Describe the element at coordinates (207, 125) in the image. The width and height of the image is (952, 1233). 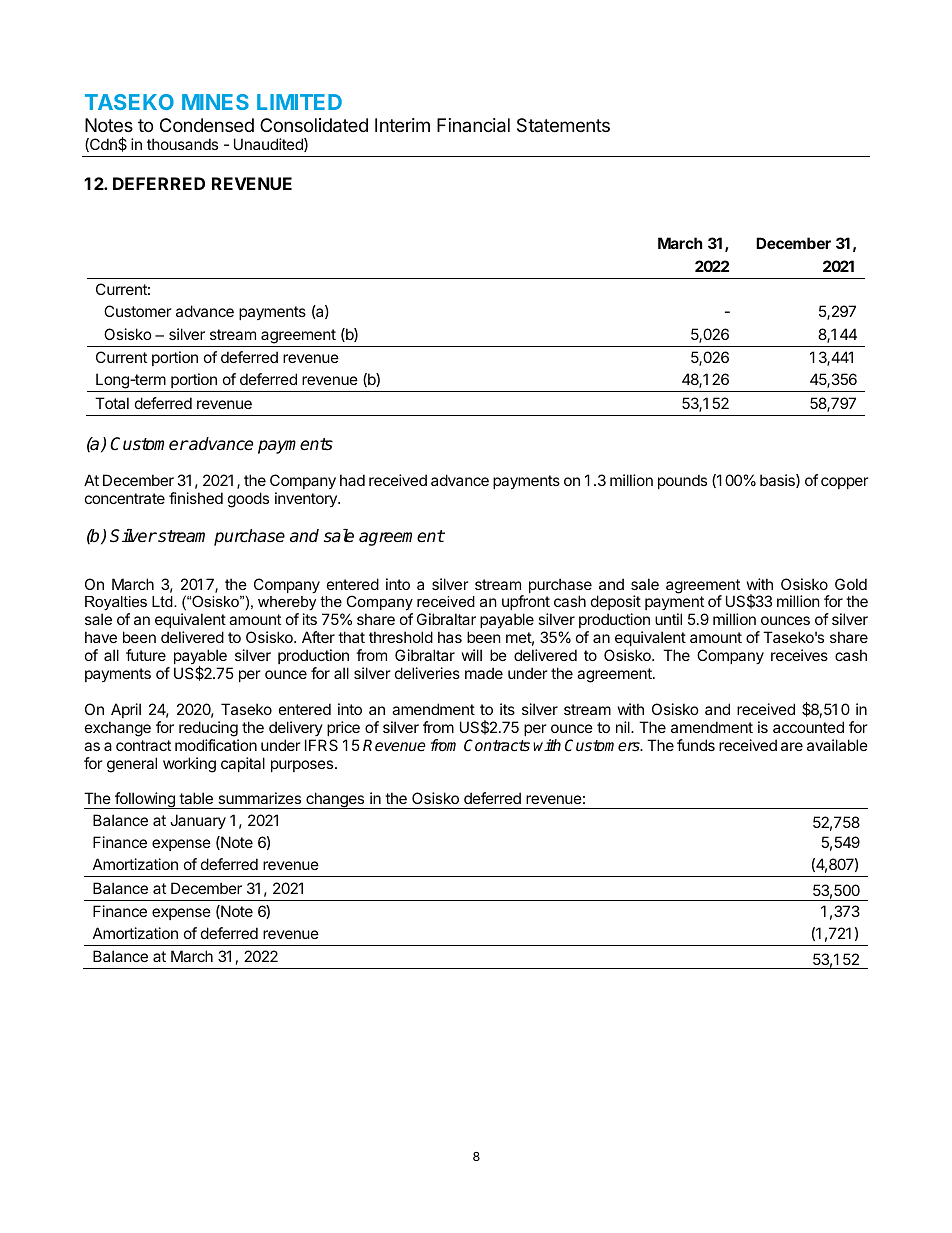
I see `Condensed` at that location.
